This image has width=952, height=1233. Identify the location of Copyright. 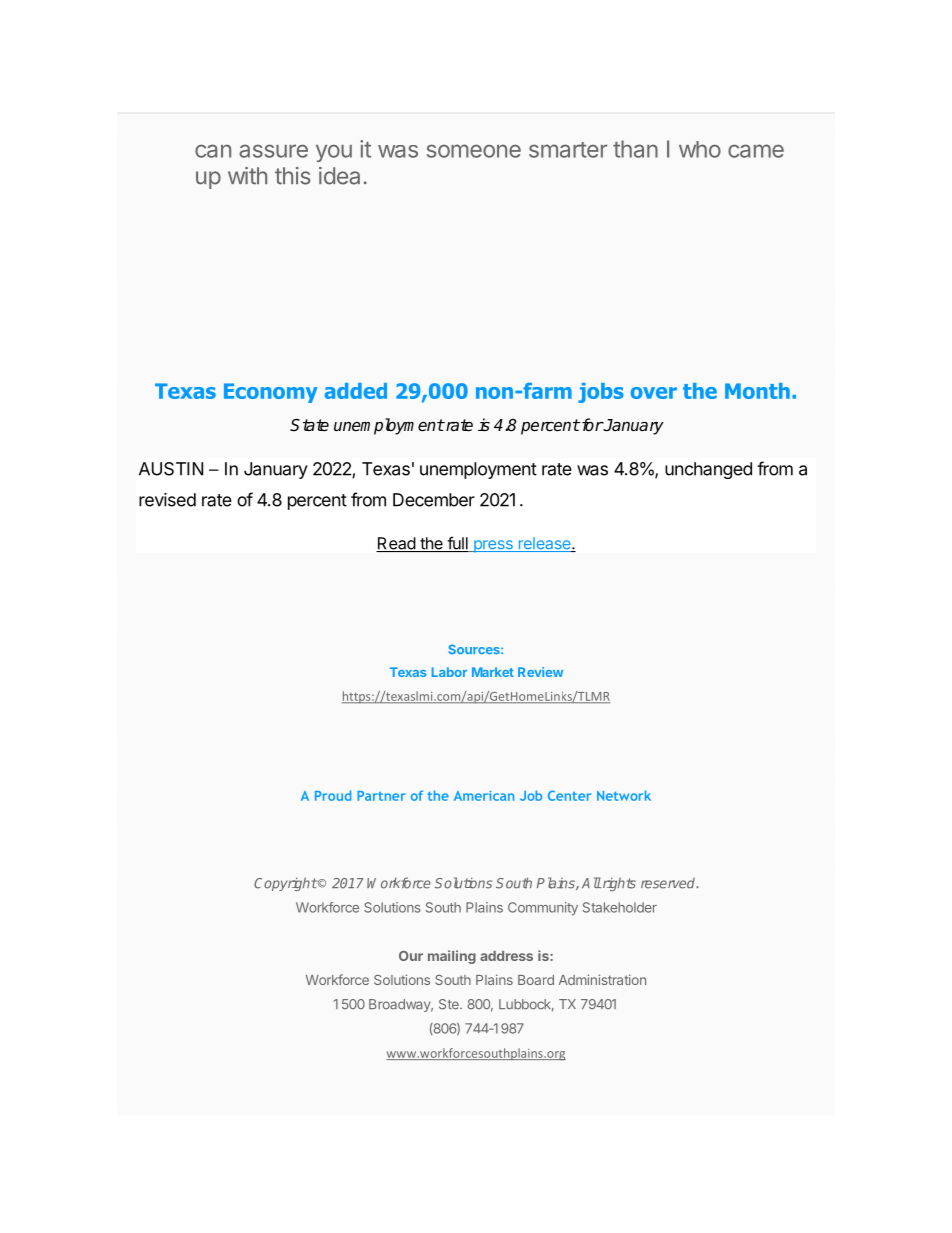
(285, 884).
